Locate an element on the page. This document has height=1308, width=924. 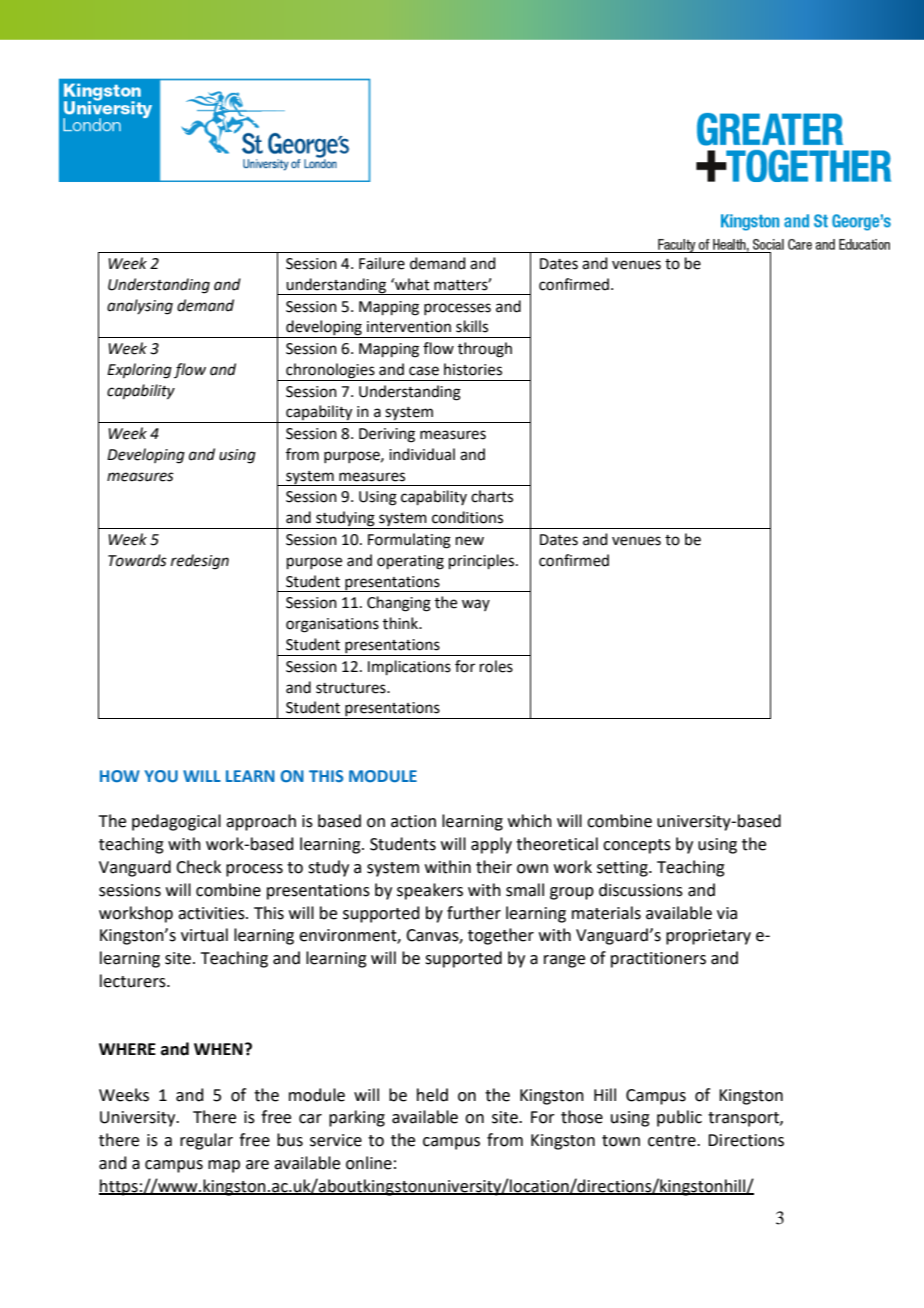
through is located at coordinates (485, 350).
